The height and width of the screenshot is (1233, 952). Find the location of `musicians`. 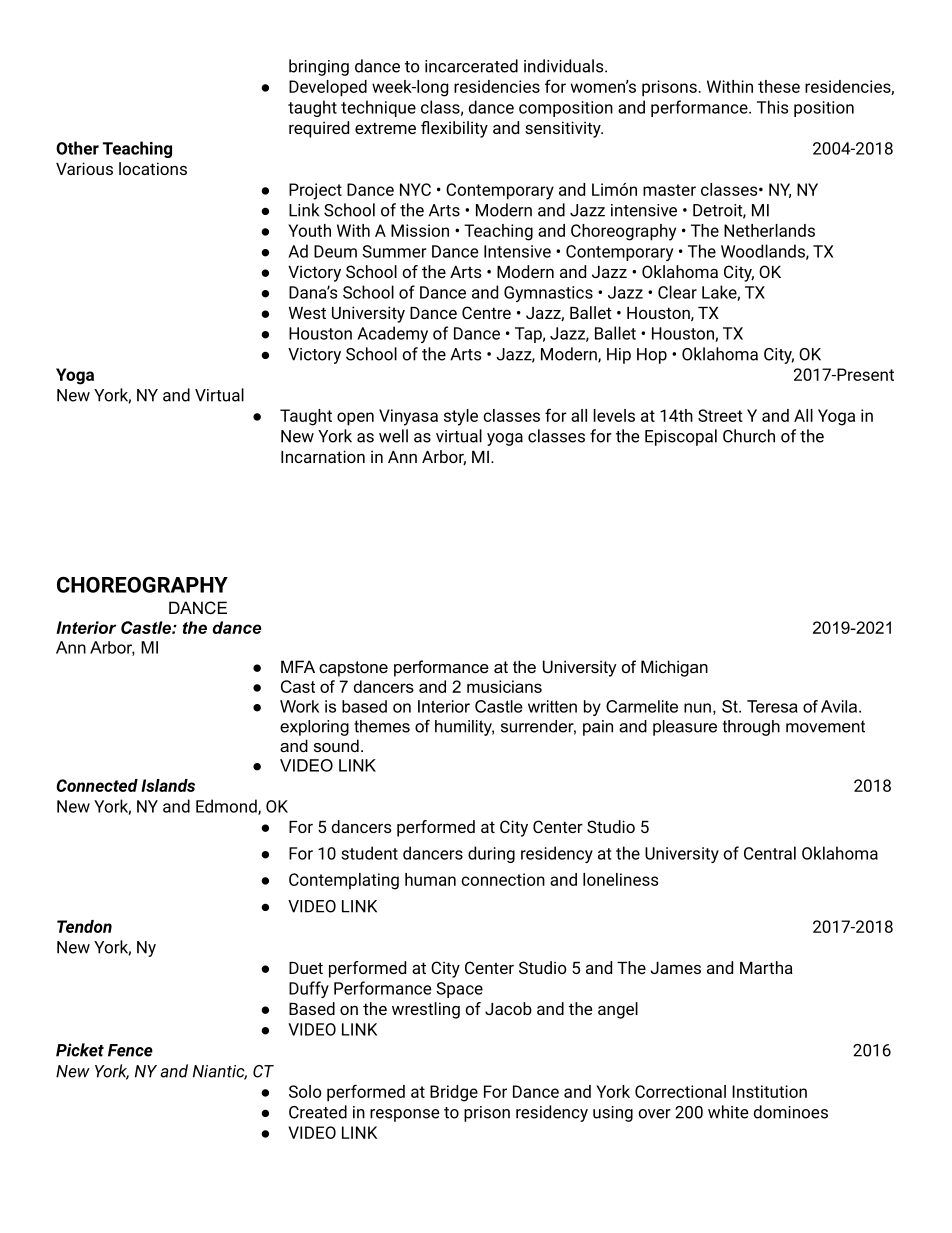

musicians is located at coordinates (504, 686).
